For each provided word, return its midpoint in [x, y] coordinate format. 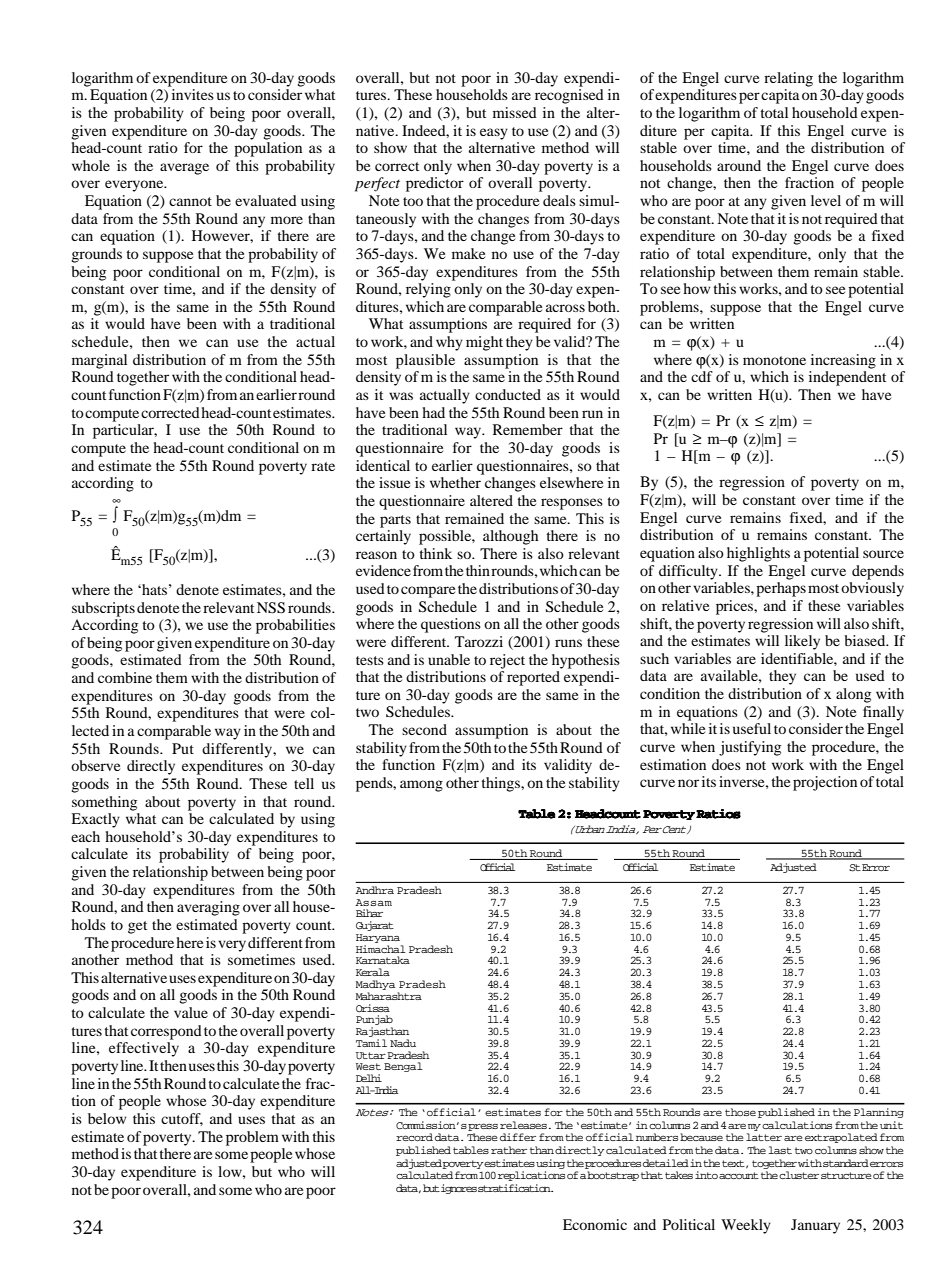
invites [193, 94]
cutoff [182, 1119]
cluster [799, 1175]
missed [515, 112]
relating [788, 79]
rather [509, 1150]
